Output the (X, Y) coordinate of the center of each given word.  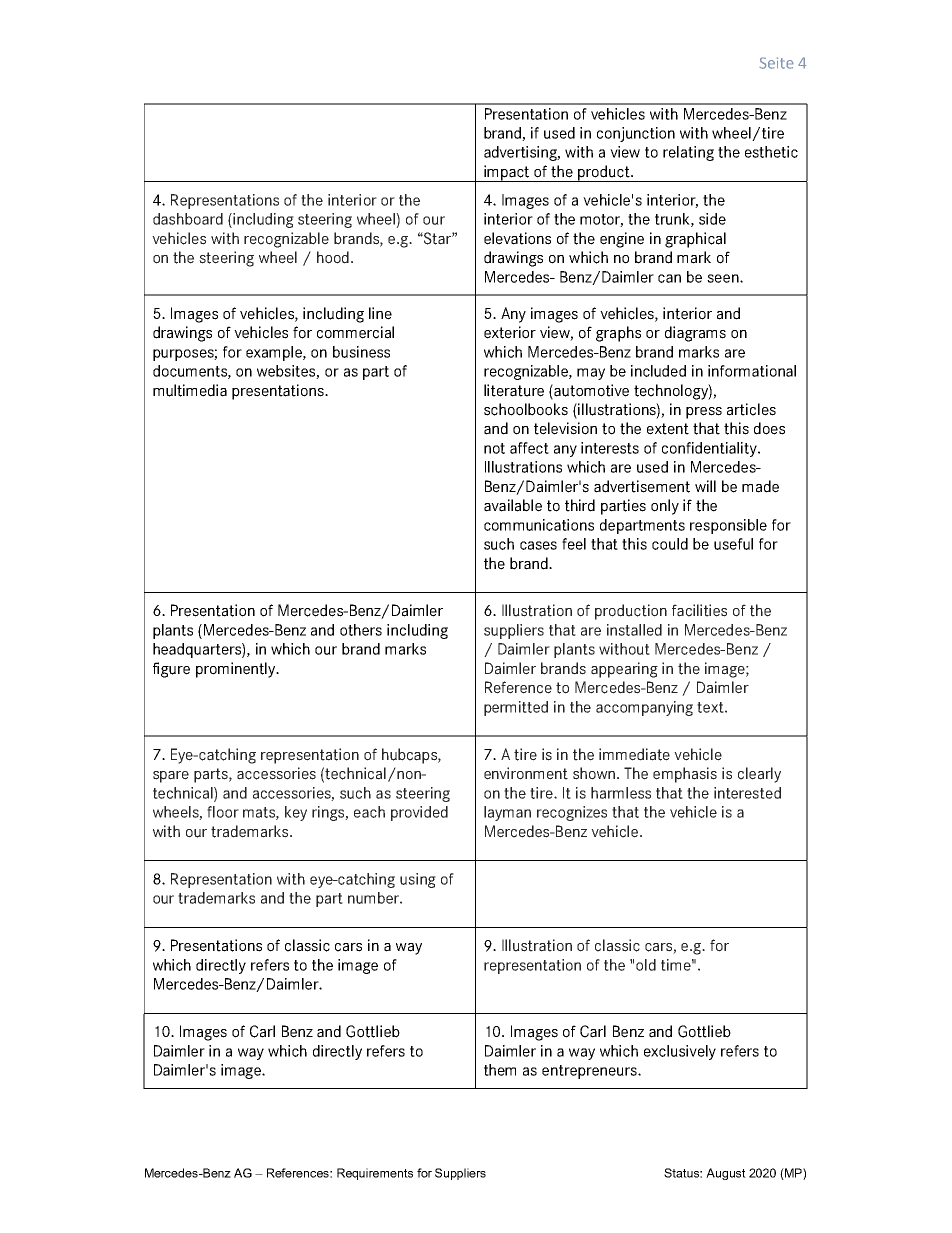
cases (538, 545)
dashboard (188, 219)
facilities (699, 610)
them (500, 1070)
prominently (237, 670)
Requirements (375, 1174)
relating (688, 153)
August (726, 1174)
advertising (522, 153)
